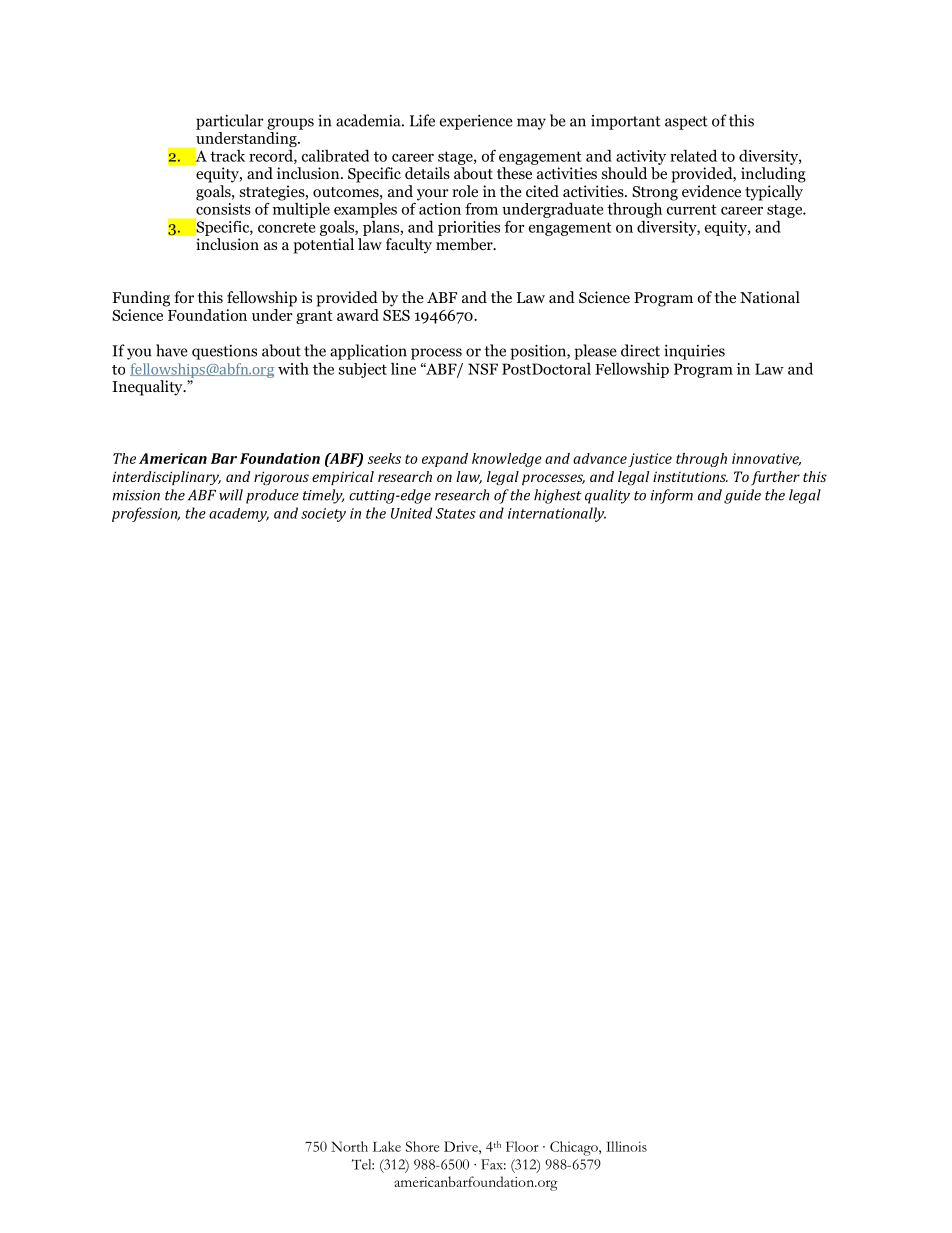 The image size is (952, 1233). Describe the element at coordinates (693, 155) in the screenshot. I see `related` at that location.
